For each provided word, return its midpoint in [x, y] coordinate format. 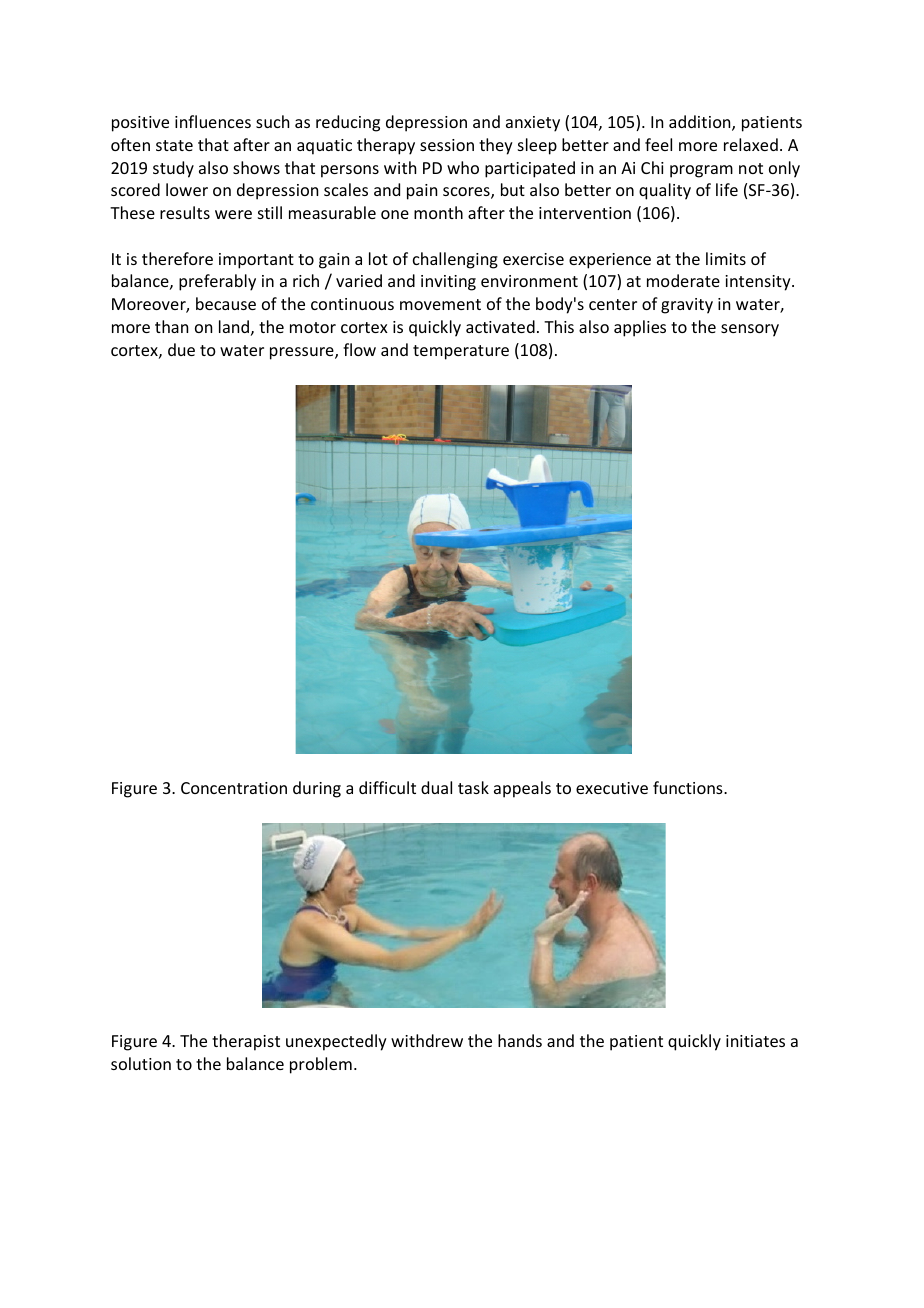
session [447, 145]
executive [612, 788]
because [226, 303]
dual [436, 787]
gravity [687, 306]
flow [359, 349]
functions [689, 787]
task [473, 787]
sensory [750, 330]
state [174, 145]
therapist [246, 1042]
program [701, 171]
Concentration [234, 788]
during [317, 789]
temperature [461, 352]
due [181, 349]
